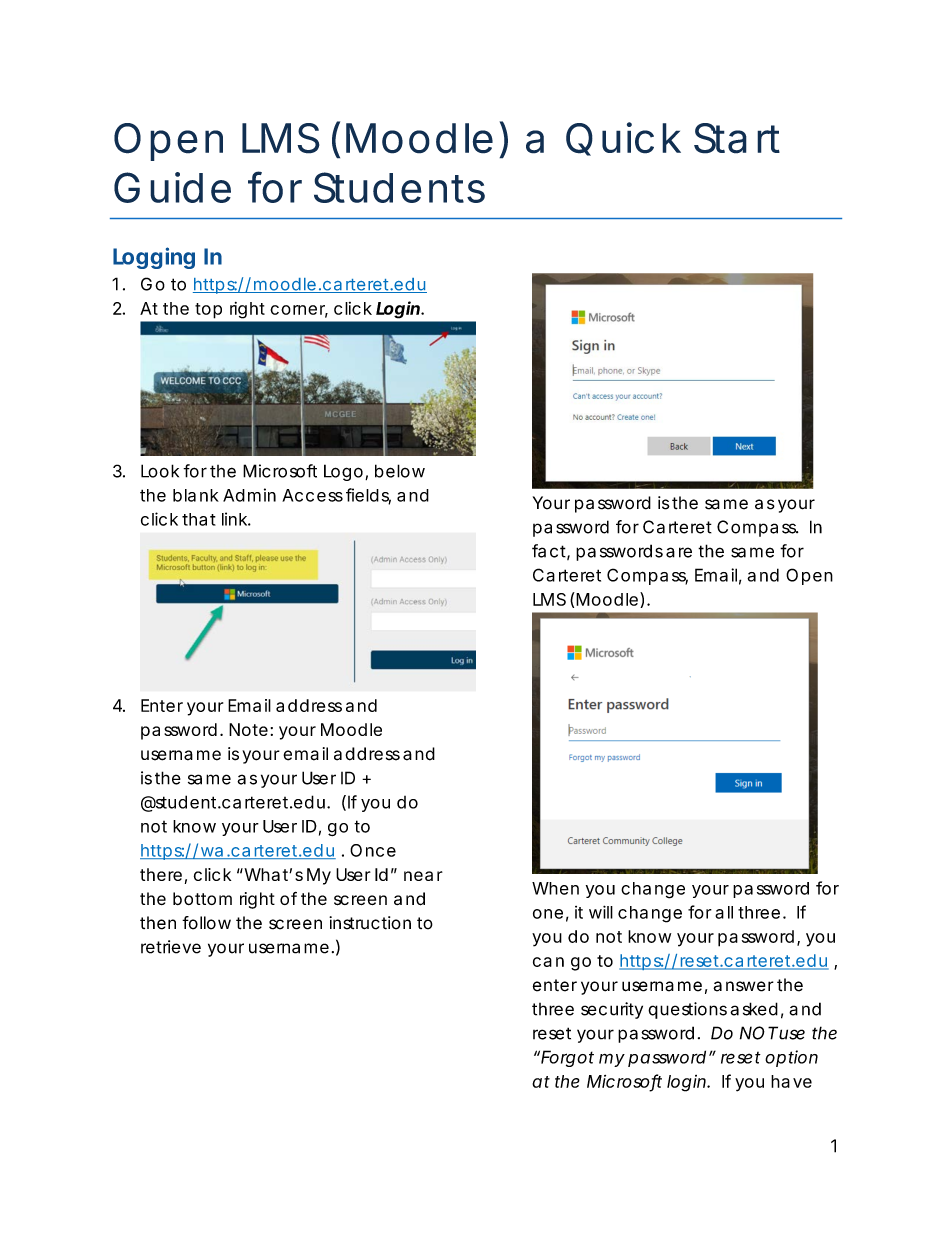  I want to click on retrieve, so click(171, 947).
